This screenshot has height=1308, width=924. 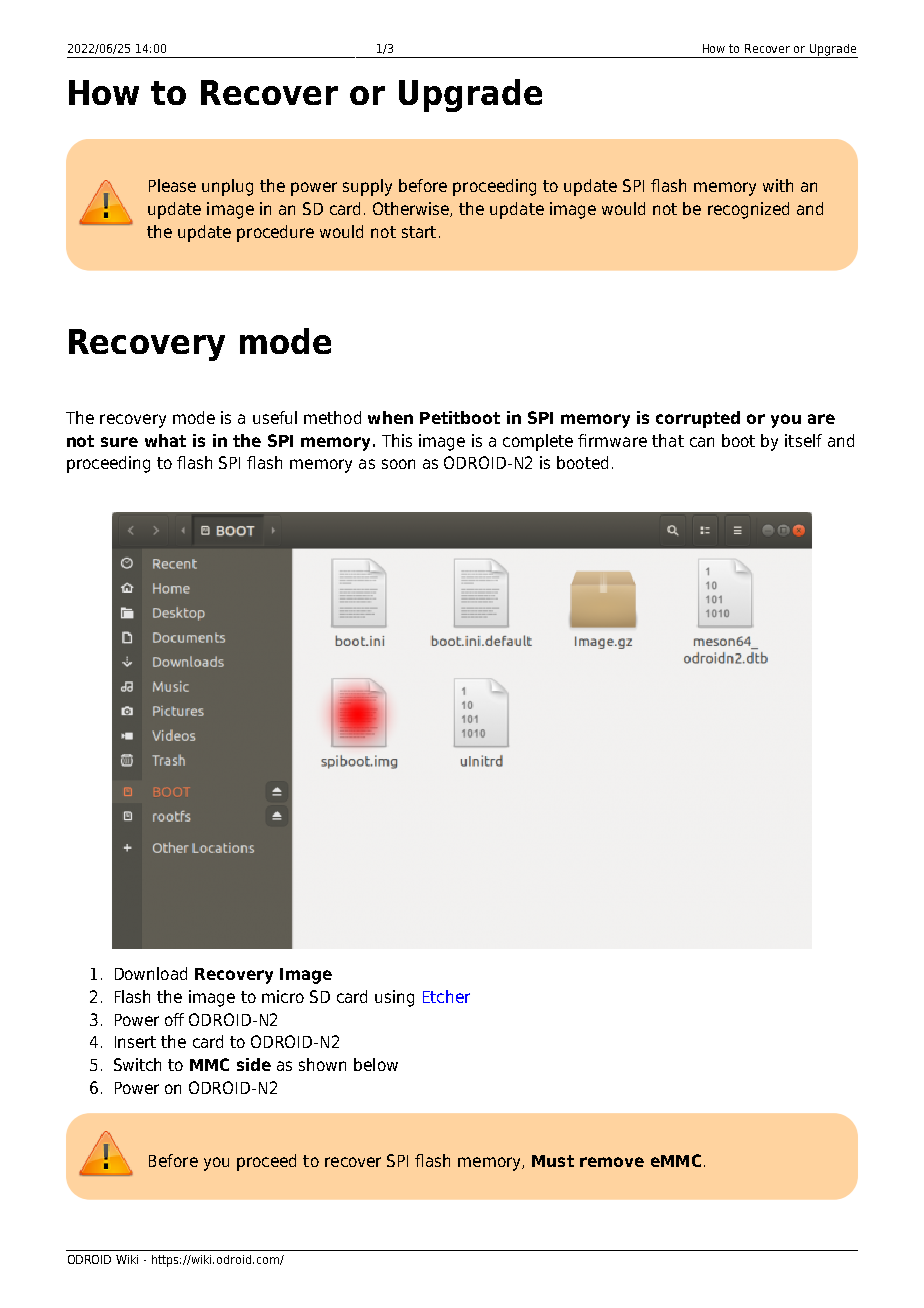 I want to click on using, so click(x=394, y=998).
